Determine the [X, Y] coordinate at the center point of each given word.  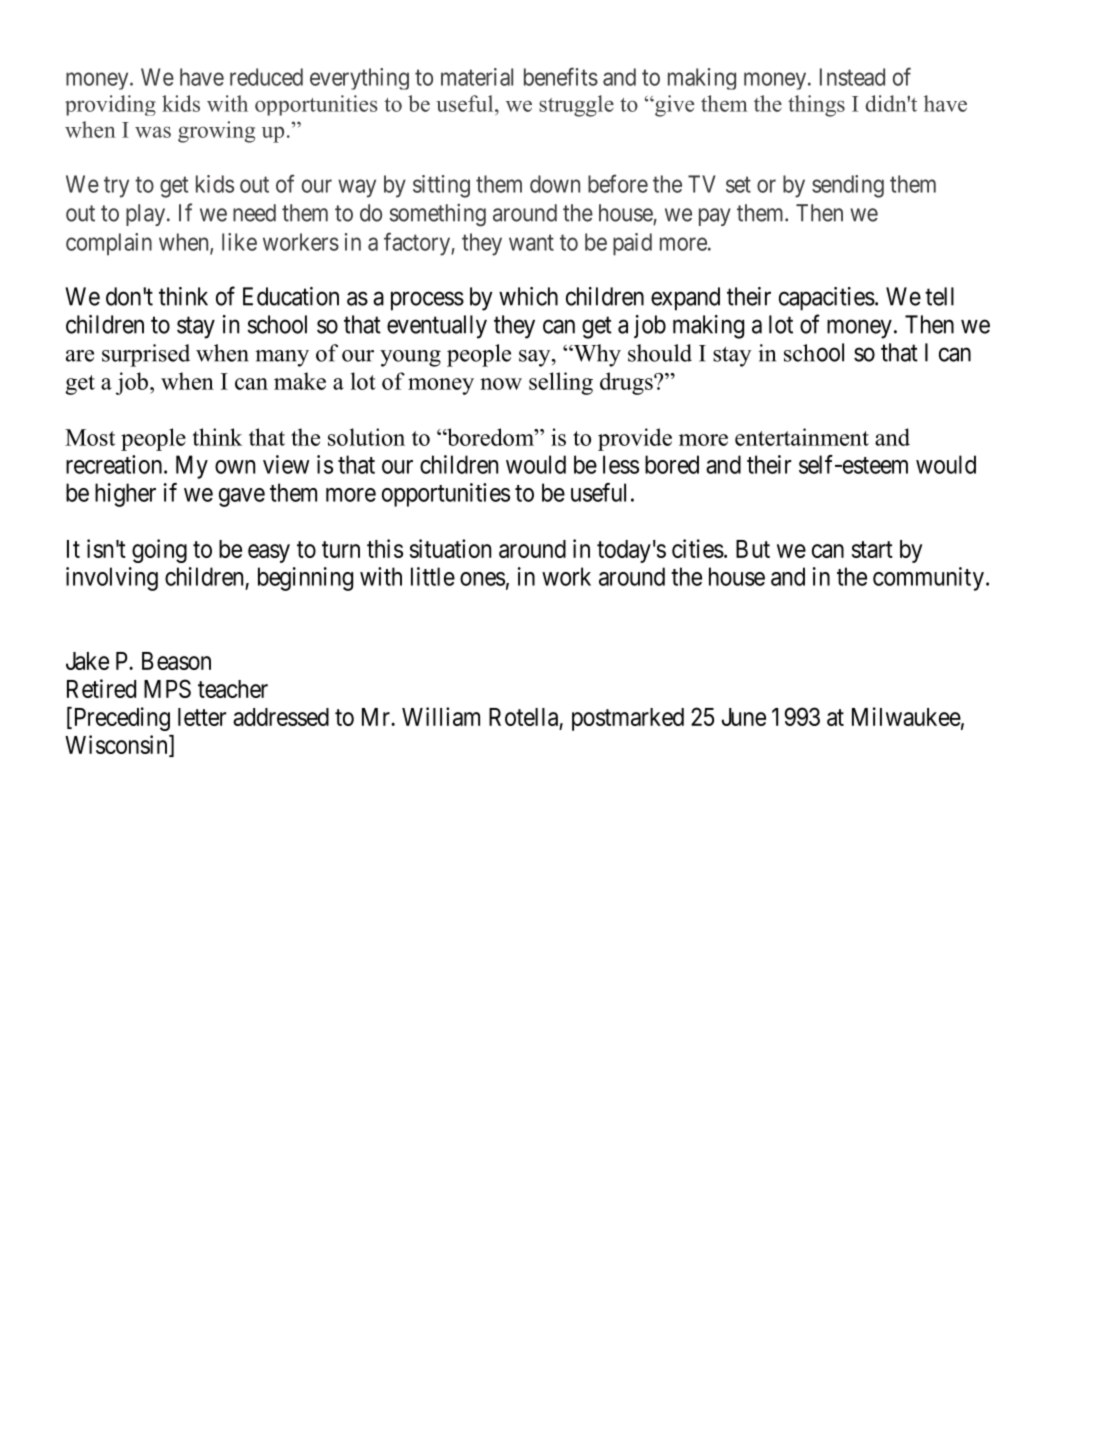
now [501, 384]
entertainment [802, 437]
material [477, 77]
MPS [167, 688]
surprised [146, 355]
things [816, 106]
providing [110, 105]
